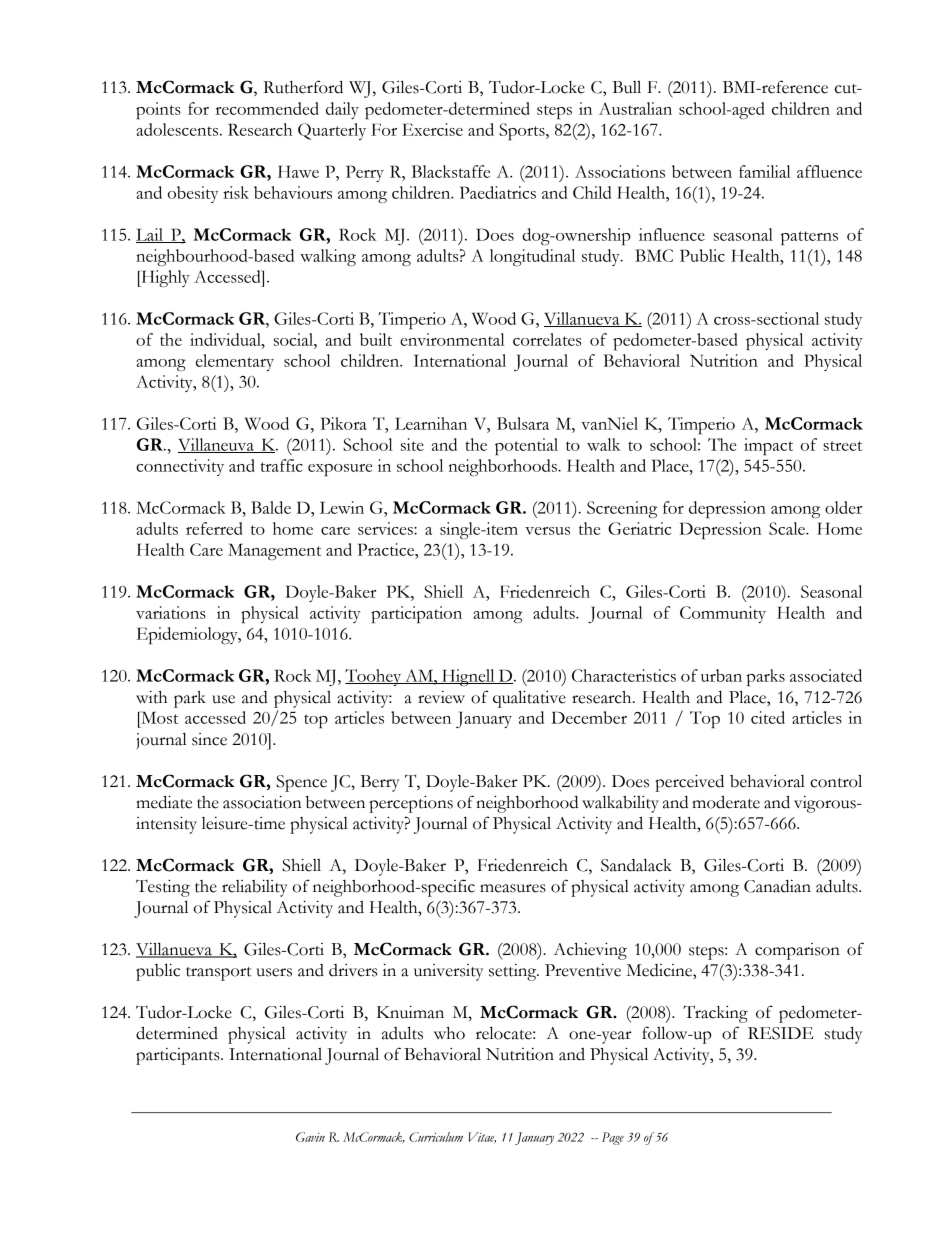  Describe the element at coordinates (416, 614) in the image. I see `participation` at that location.
